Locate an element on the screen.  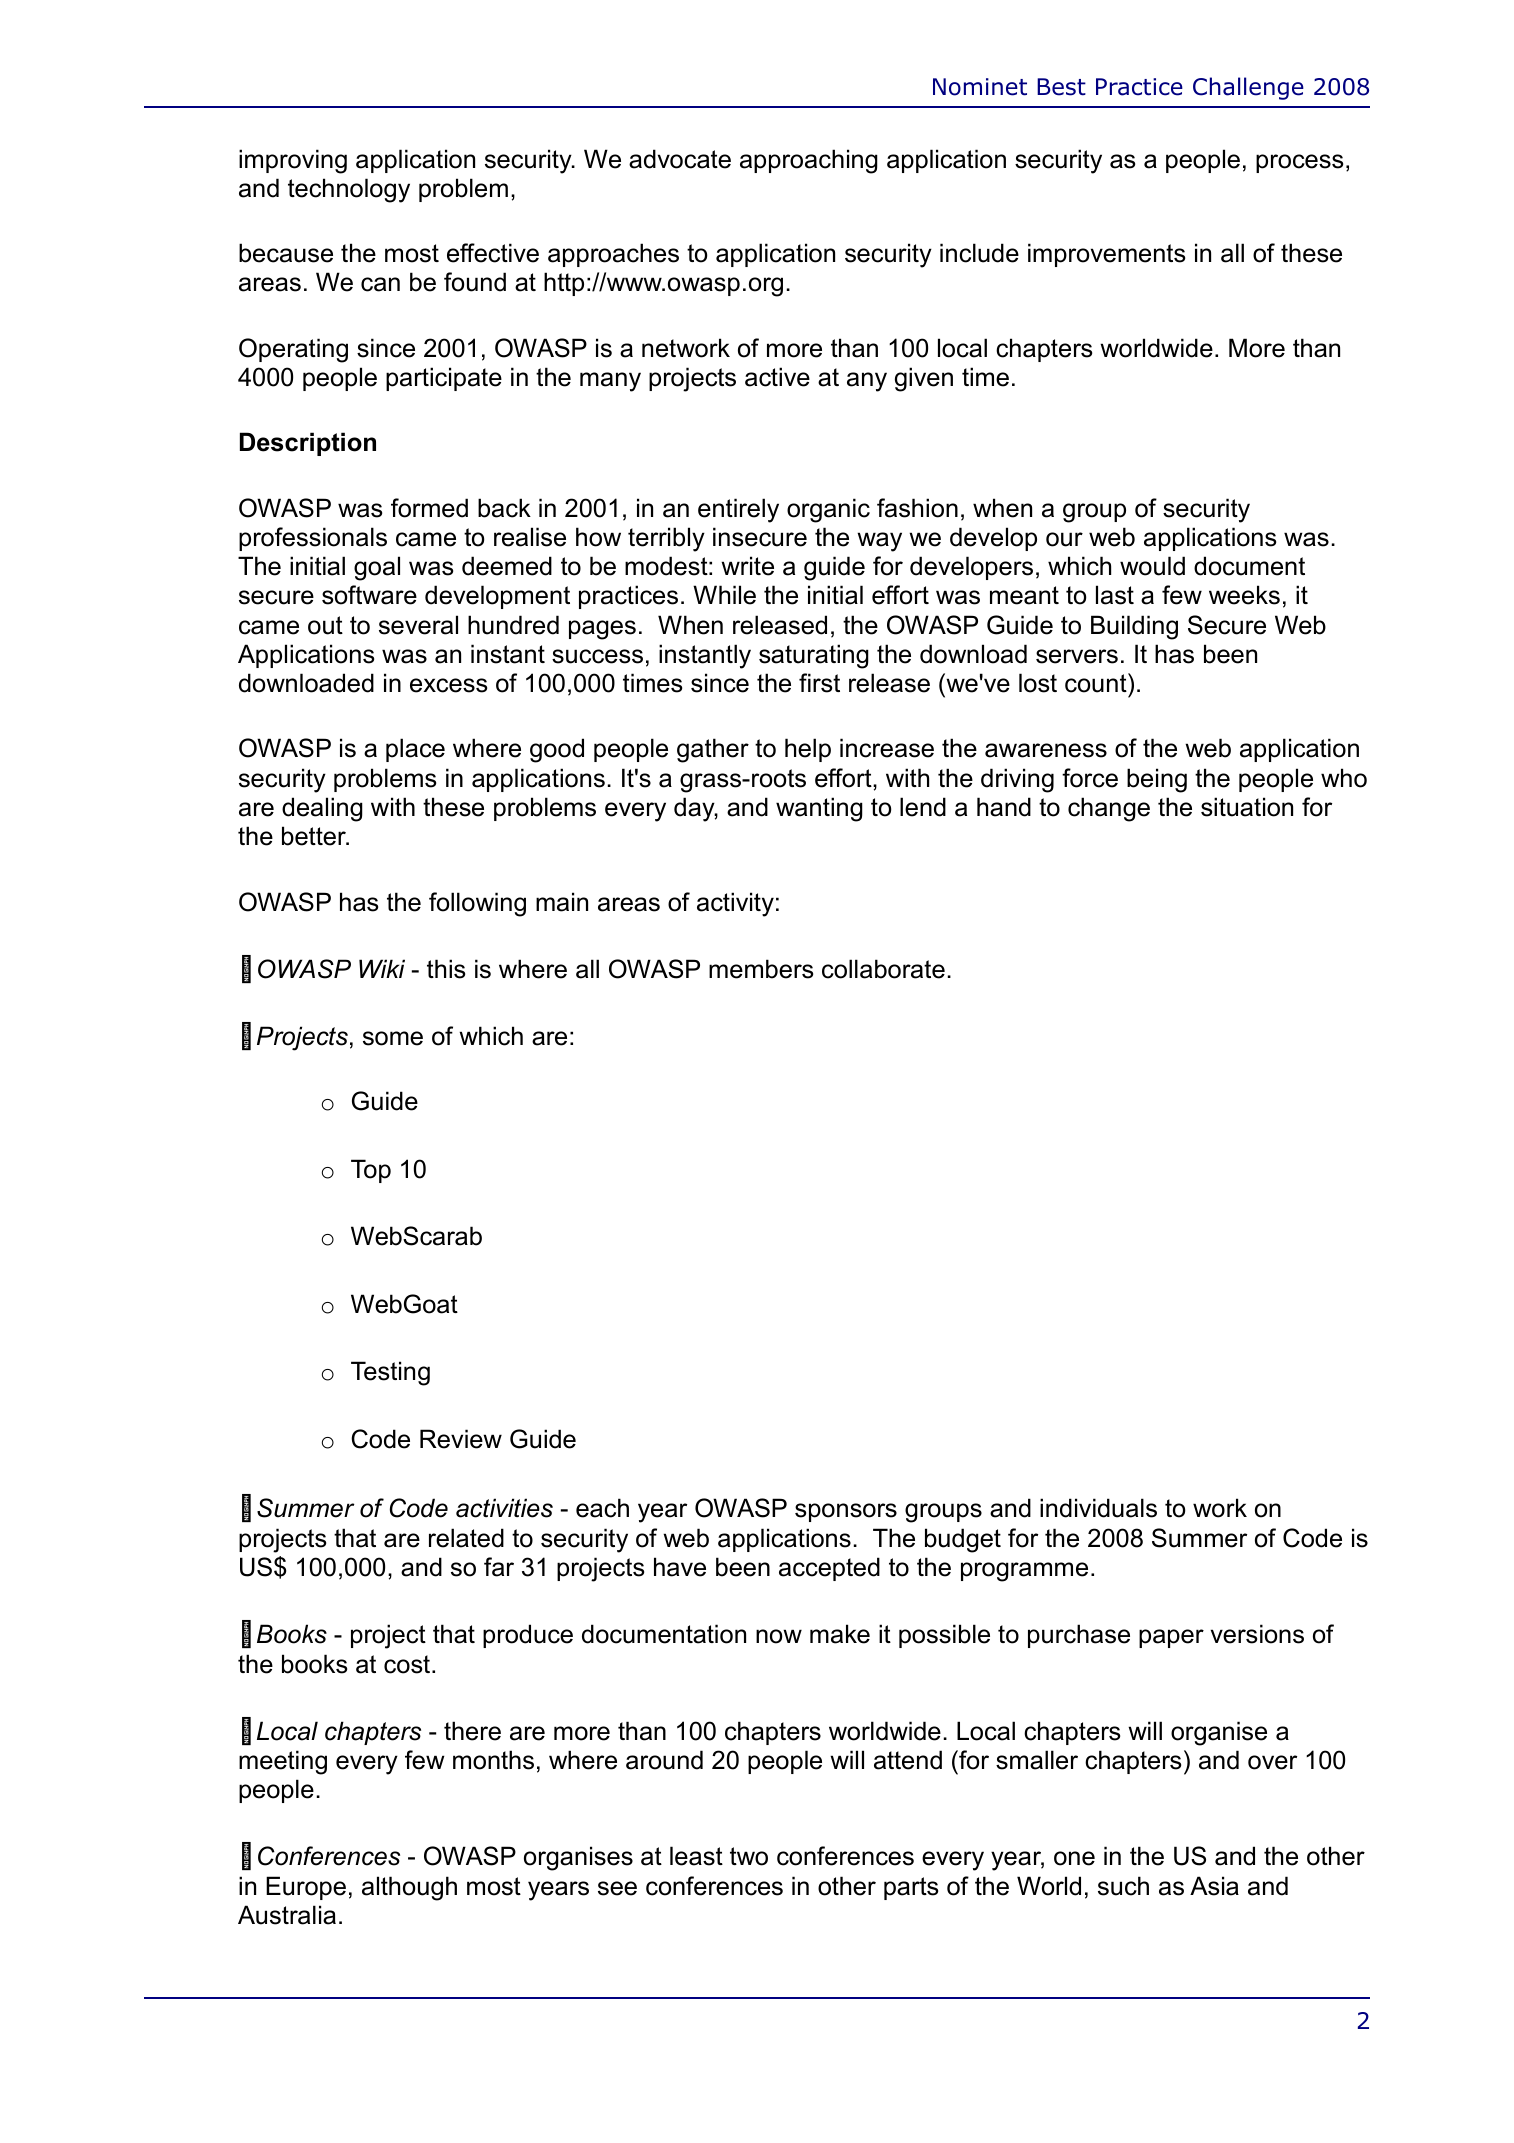
although is located at coordinates (409, 1888).
